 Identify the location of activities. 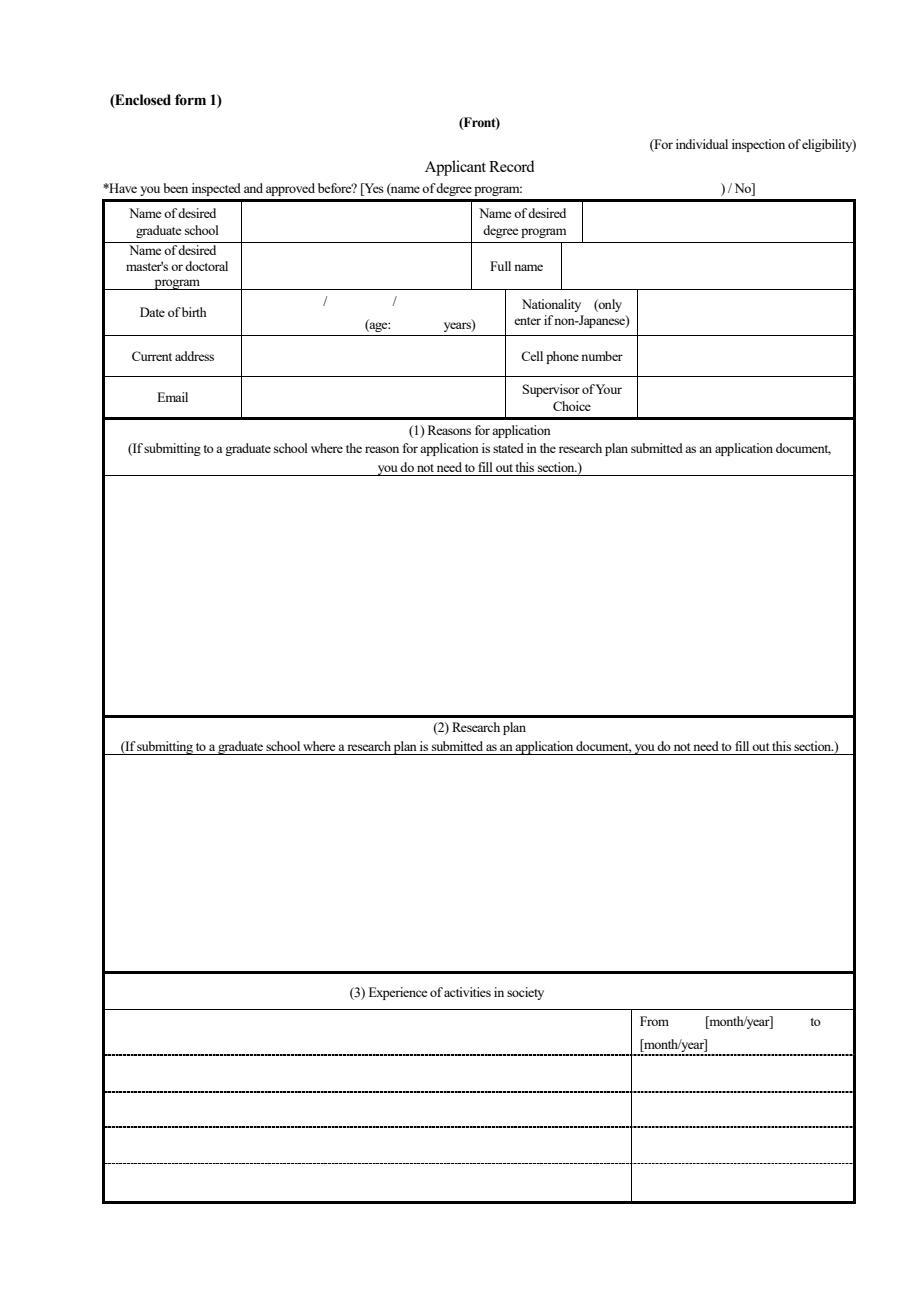
(467, 992).
